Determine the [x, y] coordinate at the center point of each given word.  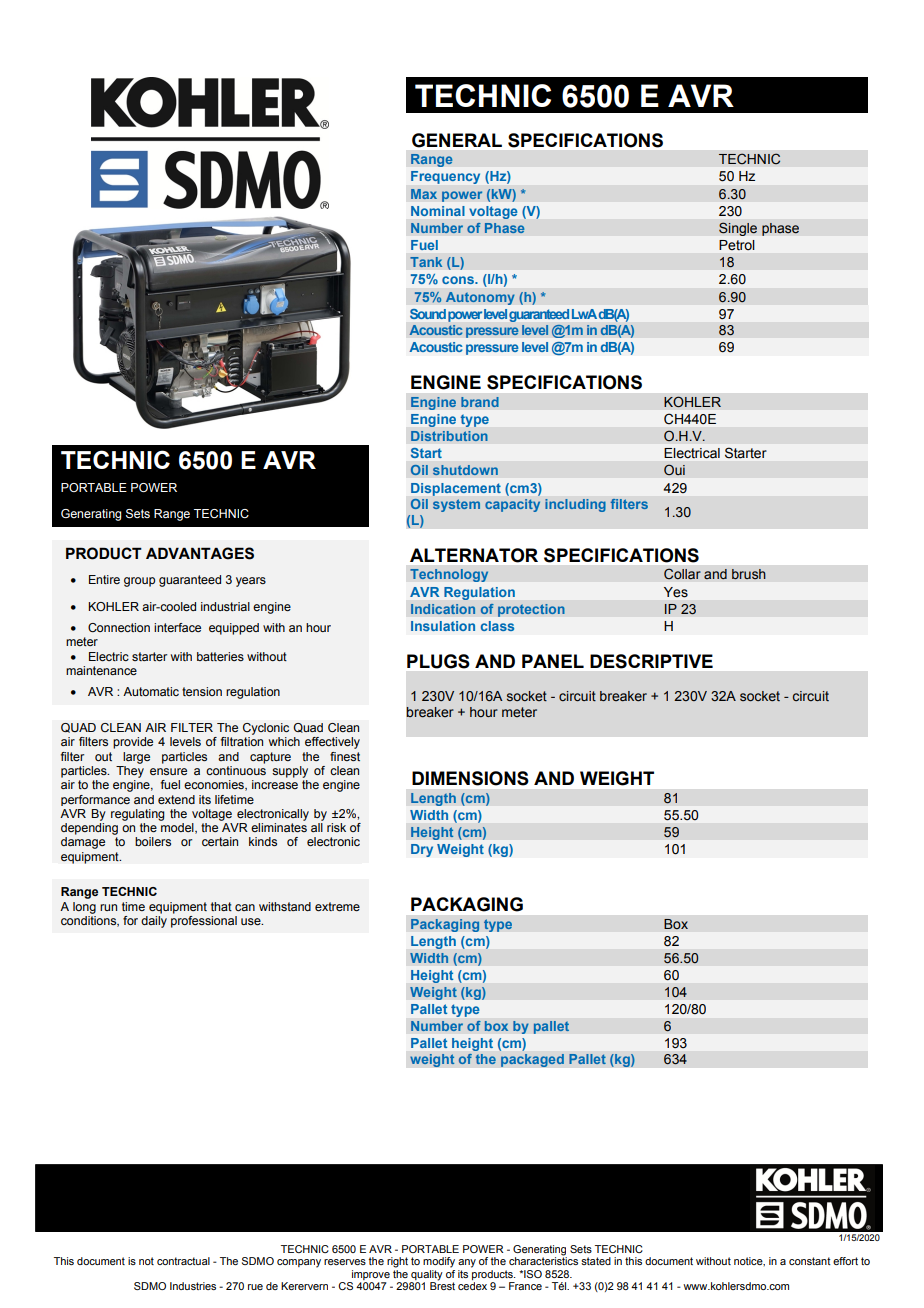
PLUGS [438, 661]
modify [439, 1262]
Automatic [151, 691]
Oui [674, 470]
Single [738, 229]
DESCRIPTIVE [651, 661]
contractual [183, 1261]
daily [154, 922]
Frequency [445, 177]
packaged [532, 1060]
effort [845, 1261]
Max [424, 194]
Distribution [449, 436]
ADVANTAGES [200, 553]
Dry [422, 850]
